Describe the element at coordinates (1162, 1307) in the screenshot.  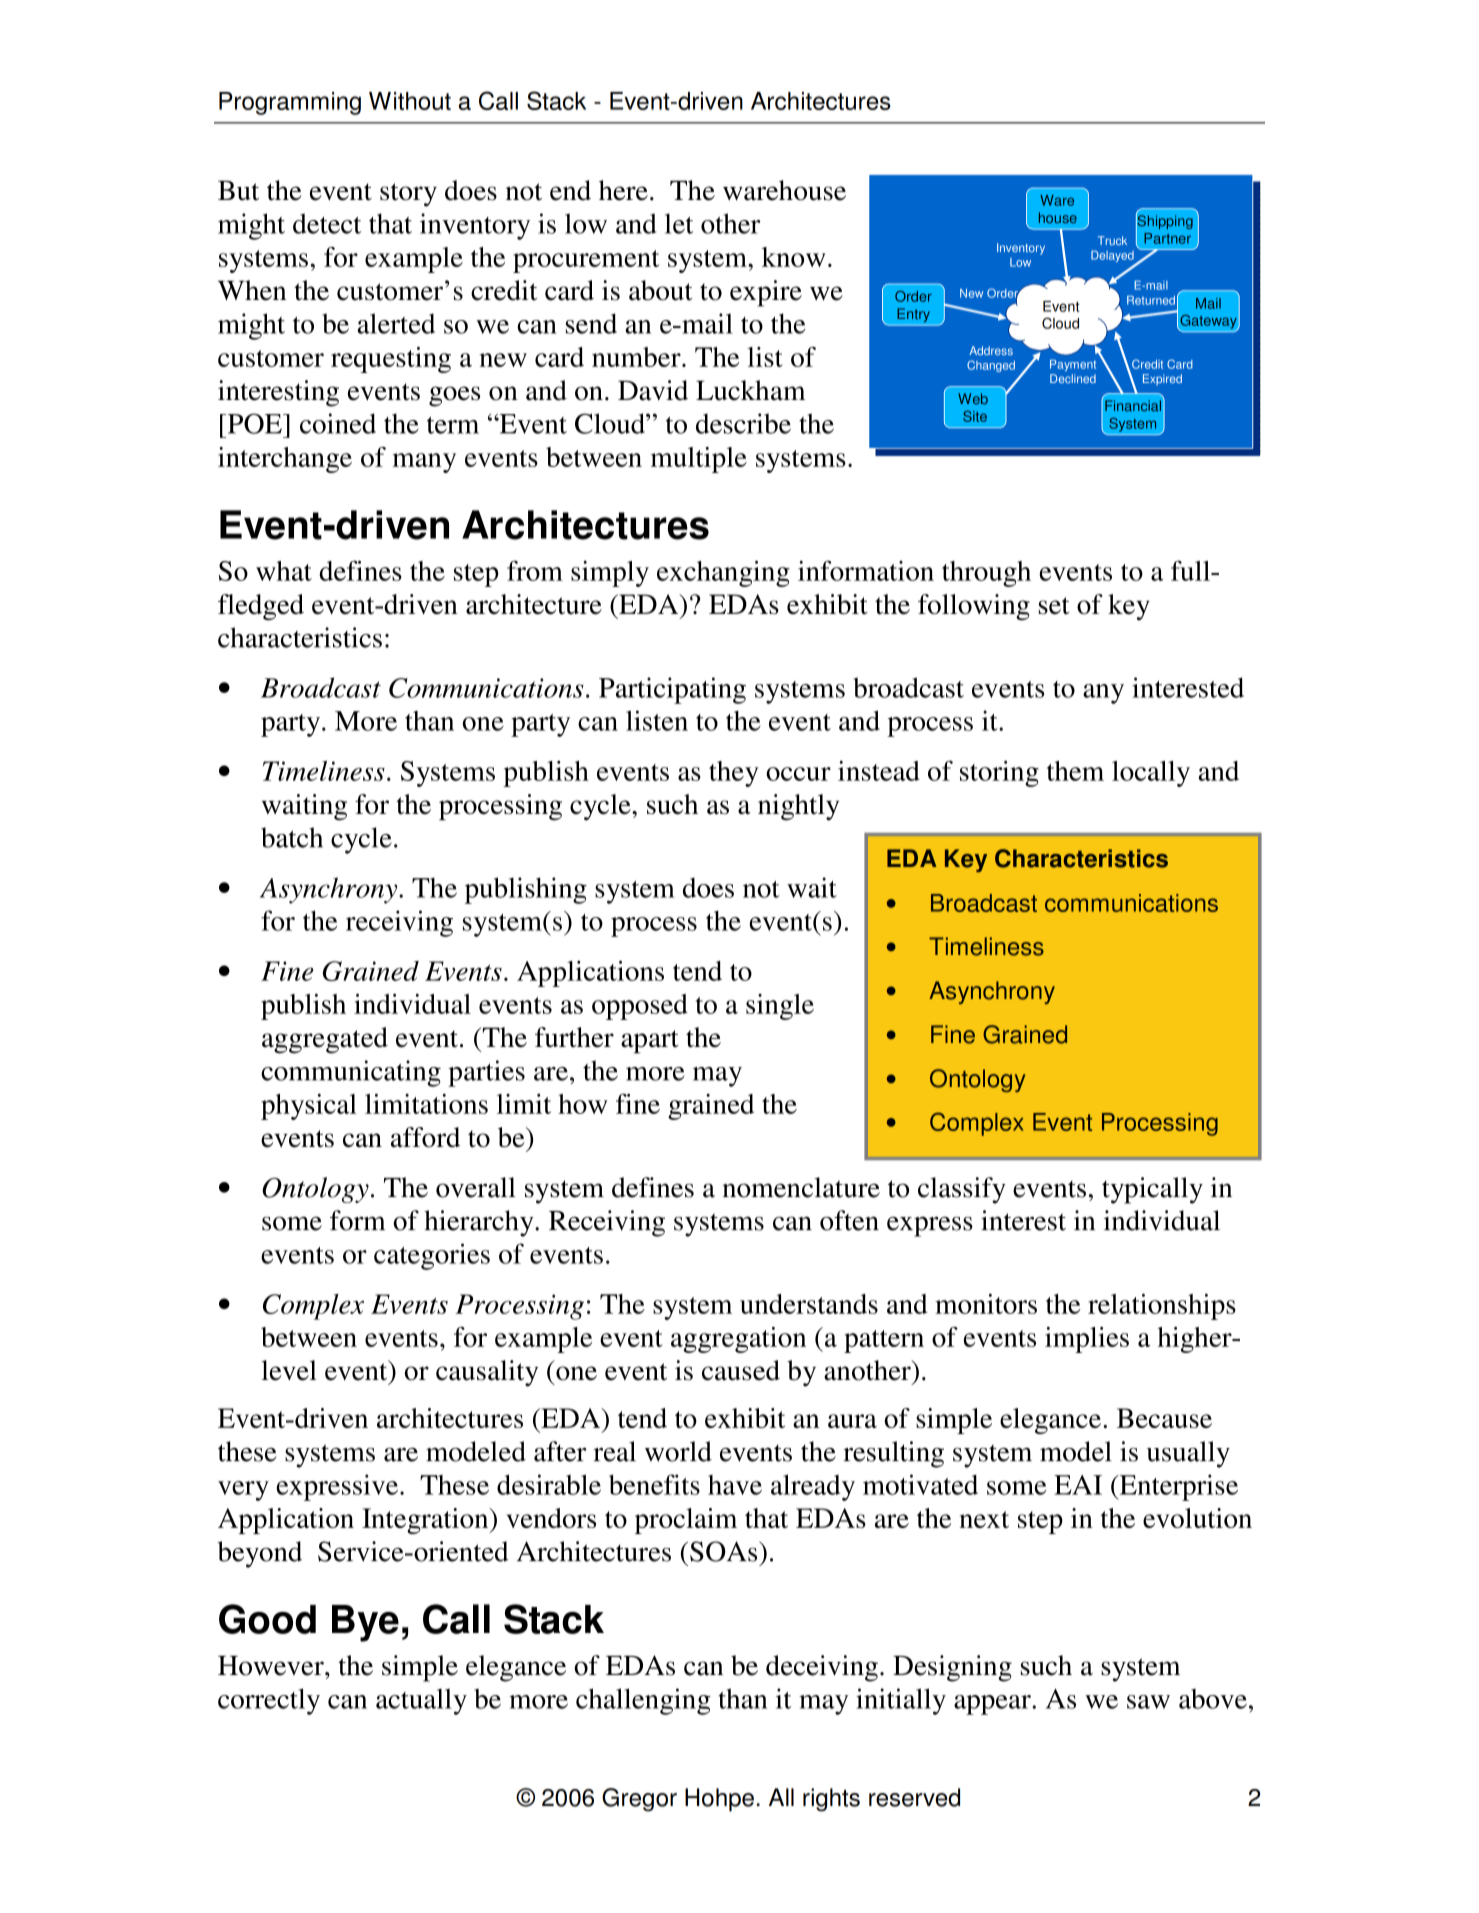
I see `relationships` at that location.
